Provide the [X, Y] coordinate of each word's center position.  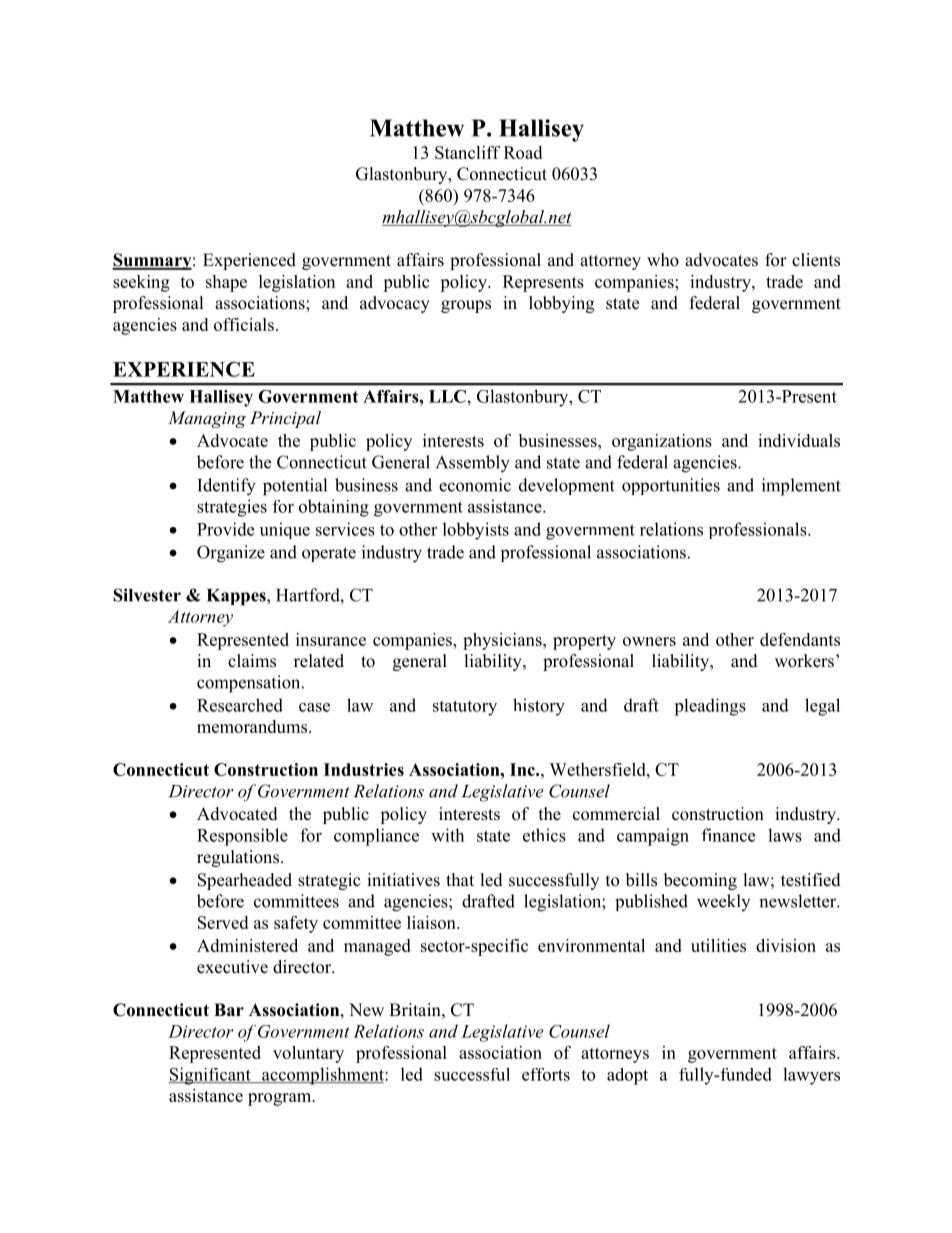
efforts [546, 1074]
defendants [800, 639]
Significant [211, 1076]
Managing [207, 419]
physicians [503, 641]
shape [226, 283]
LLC [447, 396]
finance [728, 835]
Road [523, 152]
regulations [238, 858]
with [447, 835]
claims [252, 661]
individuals [799, 440]
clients [816, 260]
